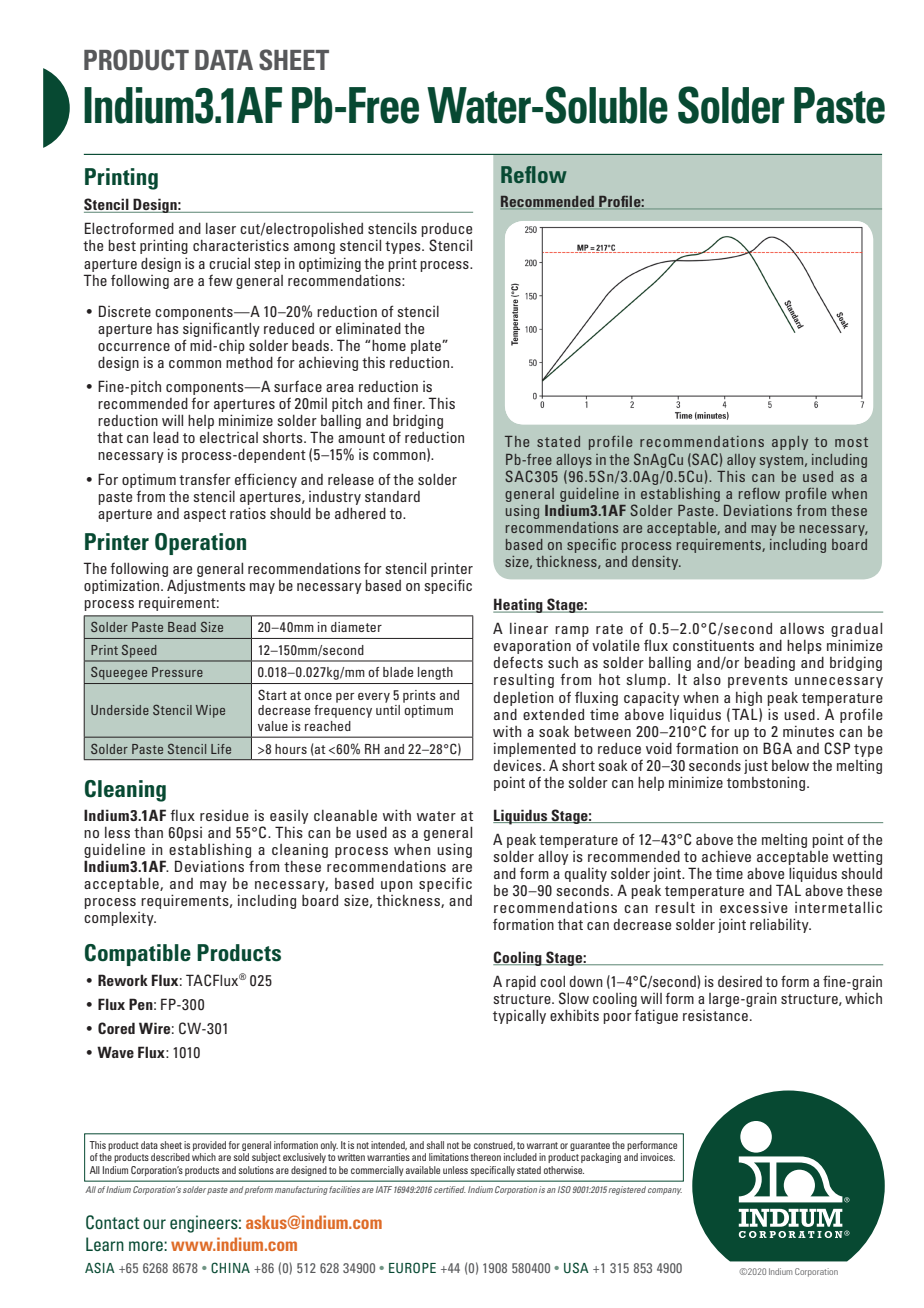 This page has height=1308, width=924. What do you see at coordinates (221, 749) in the page?
I see `Life` at bounding box center [221, 749].
